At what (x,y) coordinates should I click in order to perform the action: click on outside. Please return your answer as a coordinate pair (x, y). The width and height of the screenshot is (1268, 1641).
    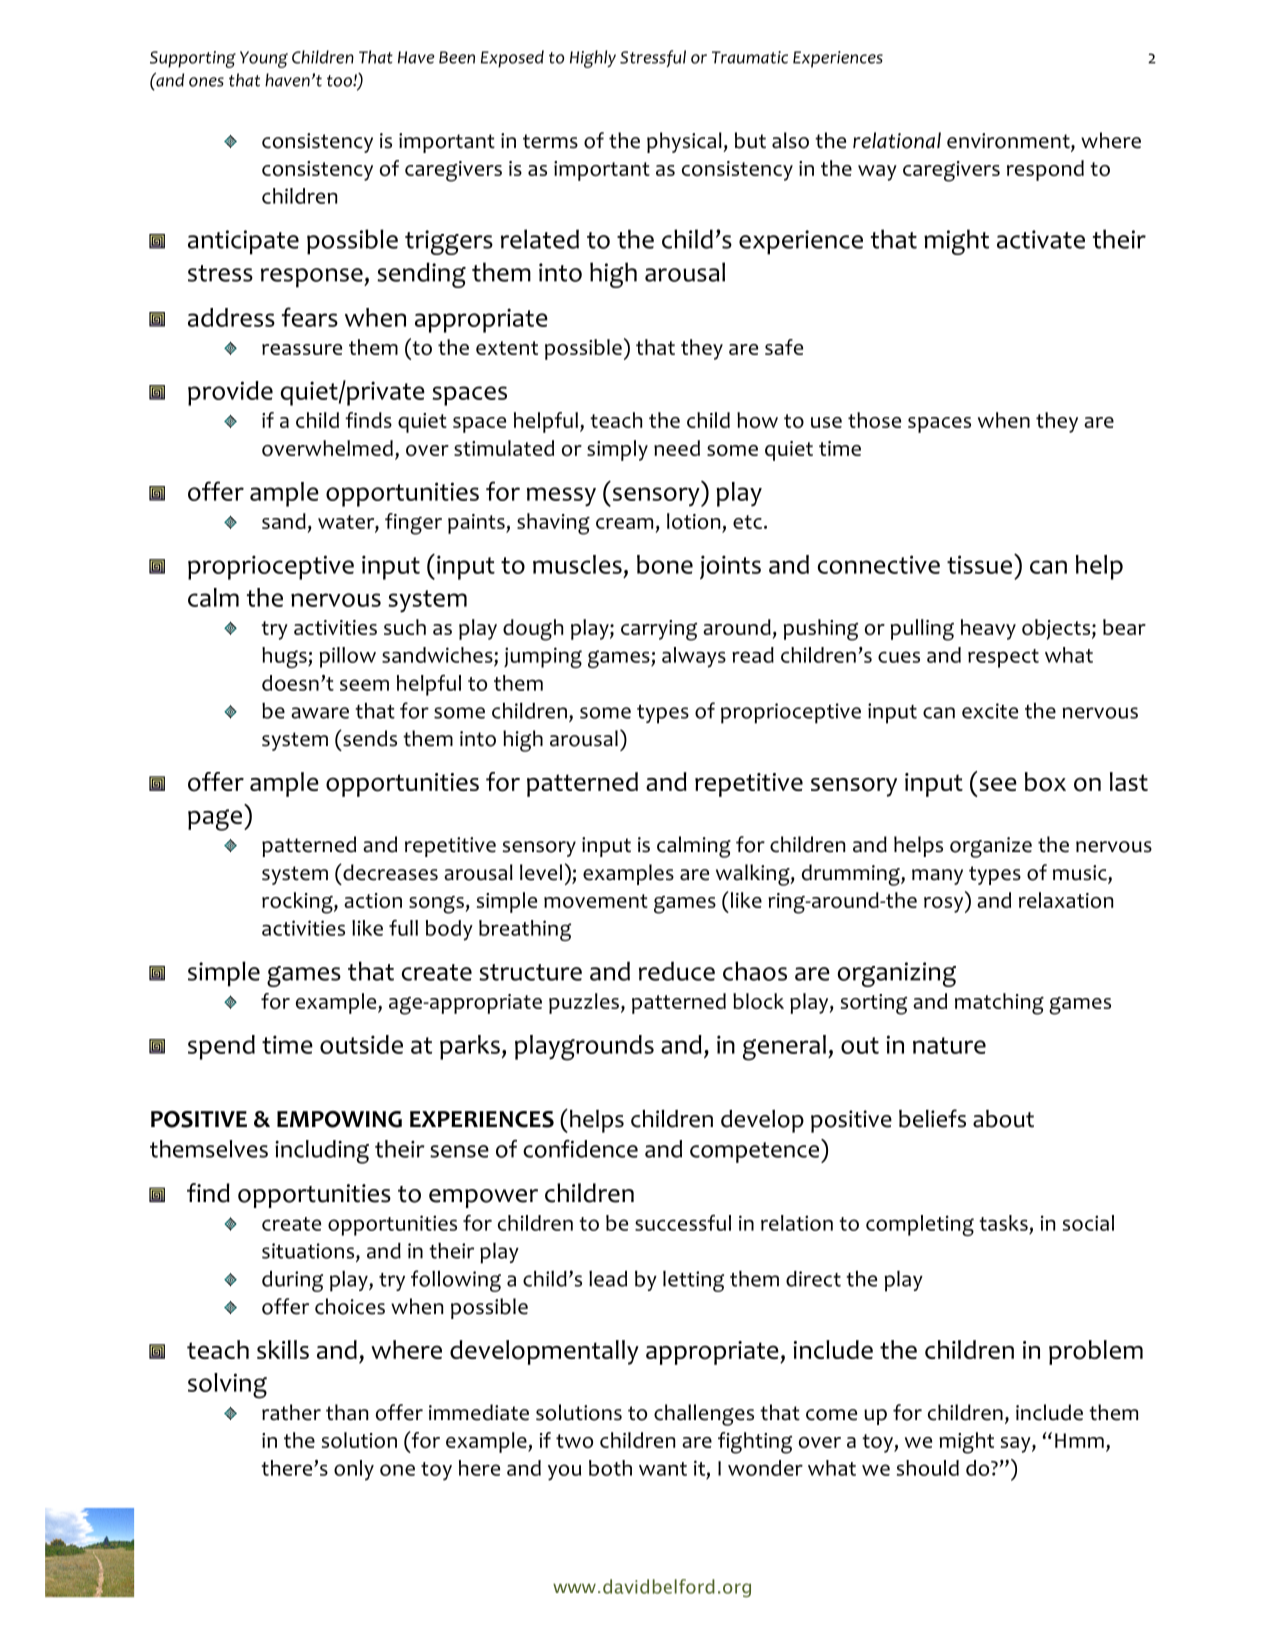
    Looking at the image, I should click on (361, 1044).
